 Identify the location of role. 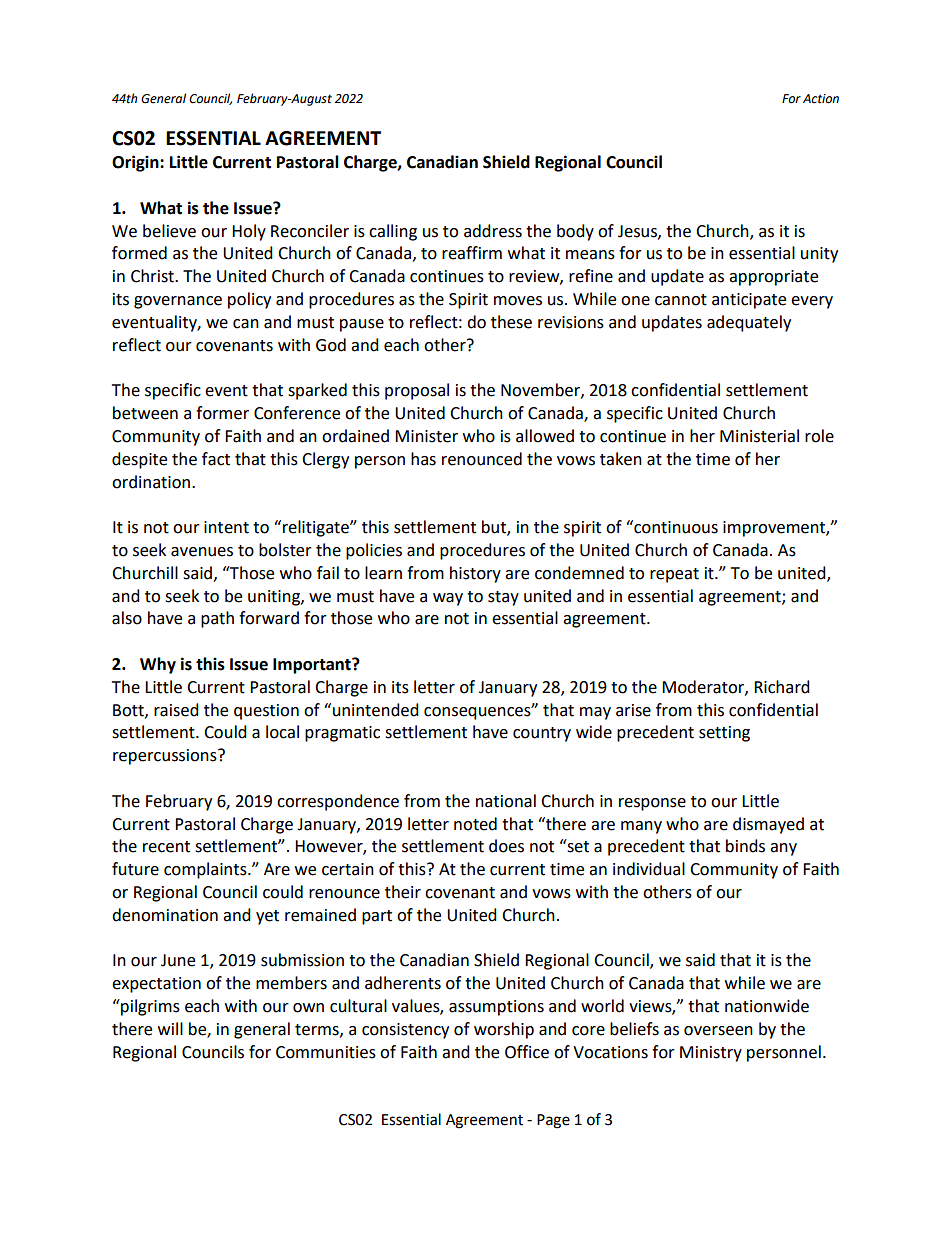
(819, 436).
